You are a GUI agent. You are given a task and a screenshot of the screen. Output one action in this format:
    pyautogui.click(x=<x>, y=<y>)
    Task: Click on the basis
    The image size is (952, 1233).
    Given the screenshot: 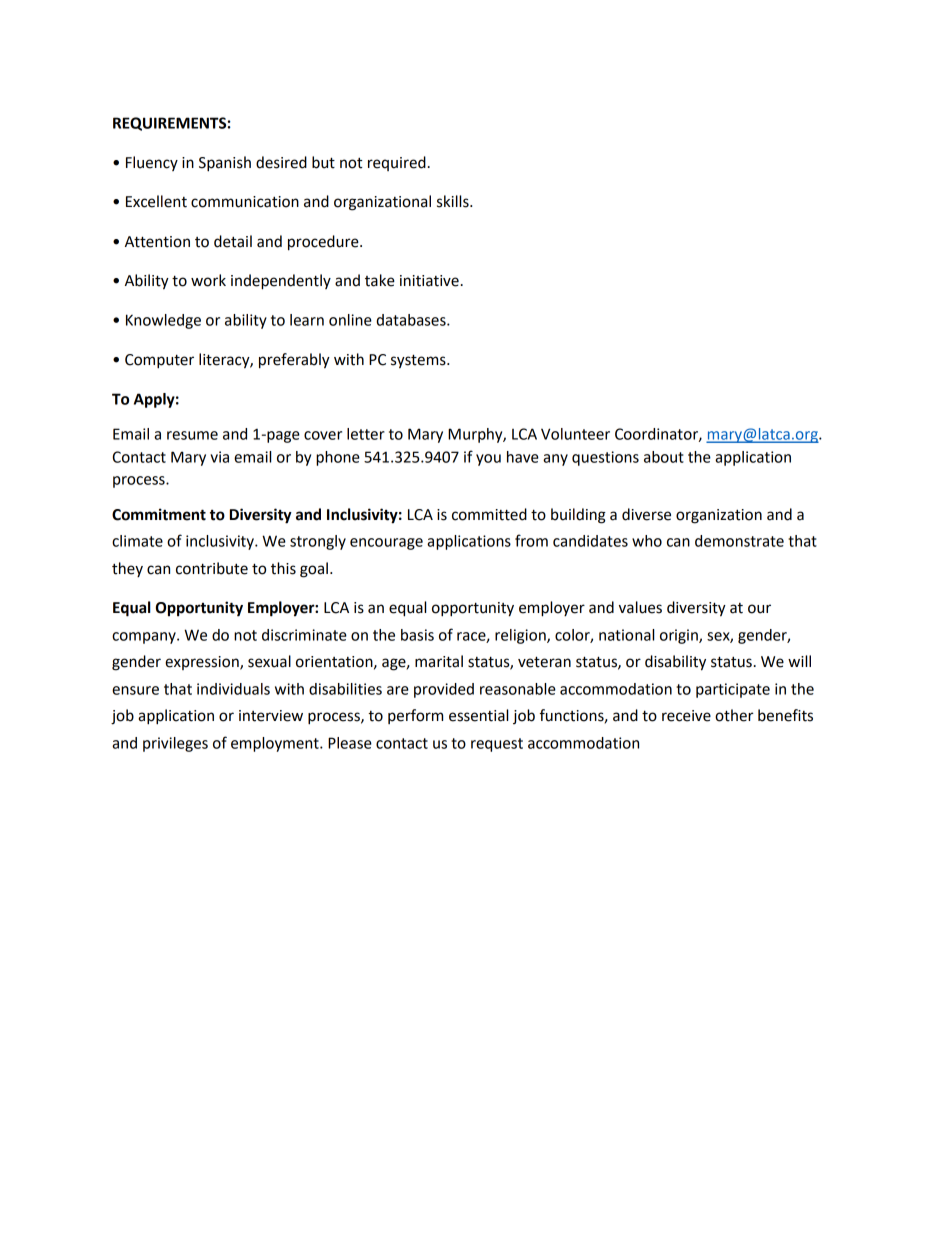 What is the action you would take?
    pyautogui.click(x=417, y=635)
